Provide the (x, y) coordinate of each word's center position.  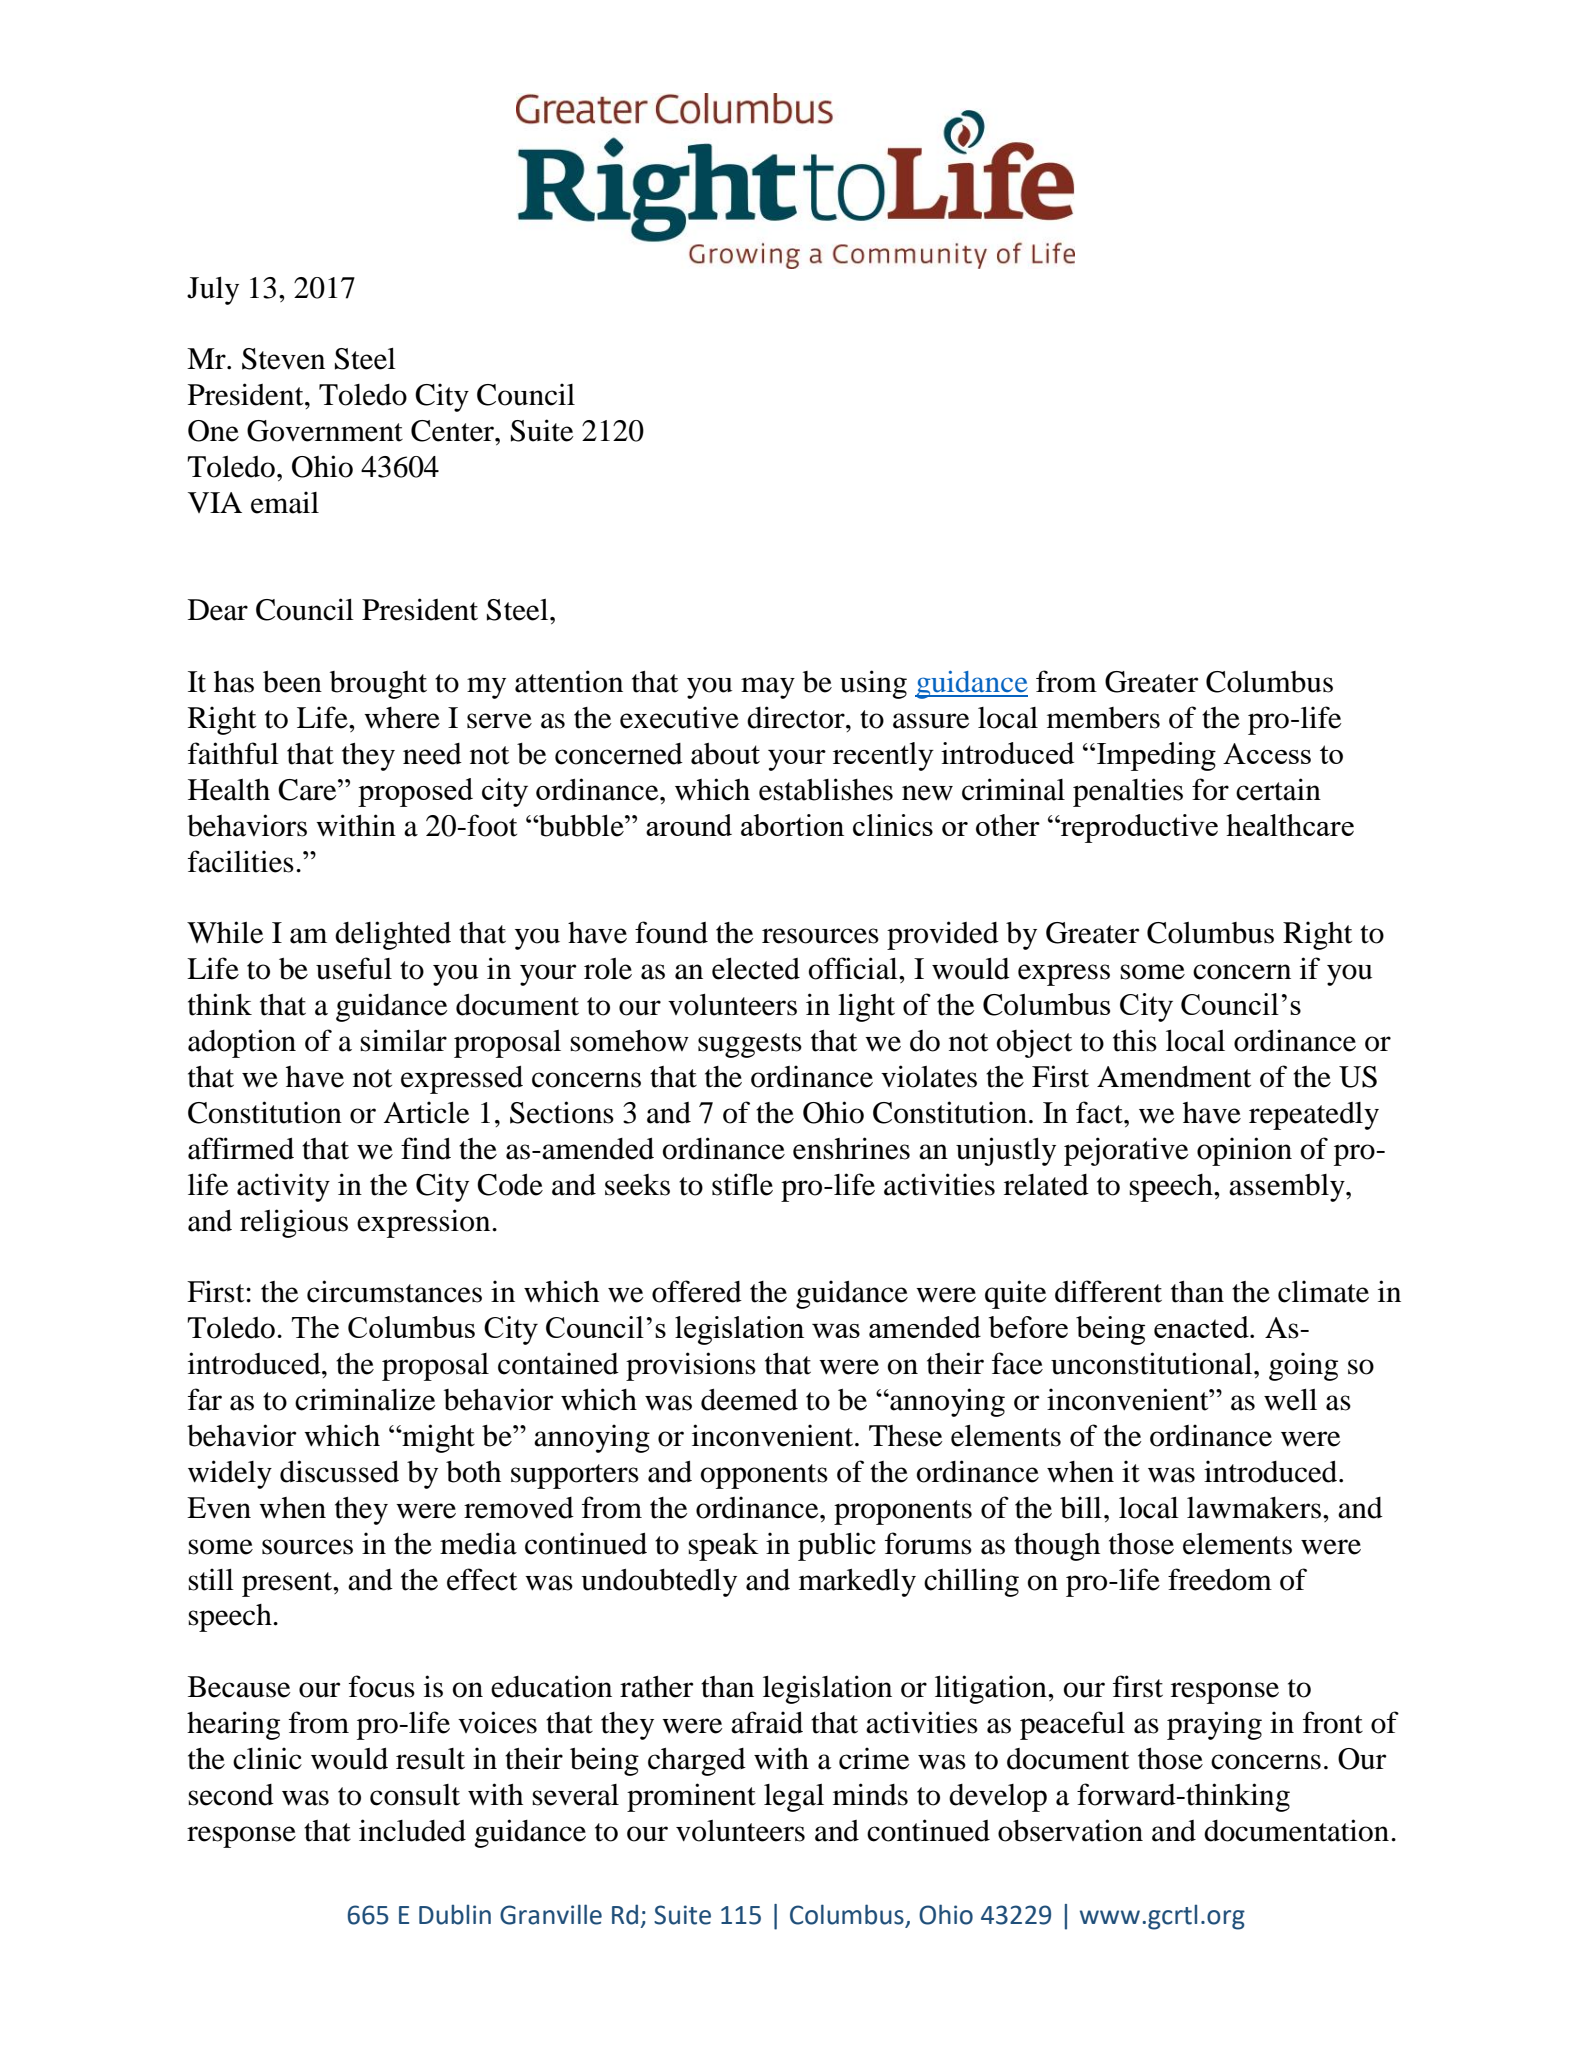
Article (426, 1112)
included (412, 1830)
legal (794, 1798)
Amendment (1174, 1077)
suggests (750, 1045)
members (1103, 718)
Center (454, 431)
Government (325, 431)
